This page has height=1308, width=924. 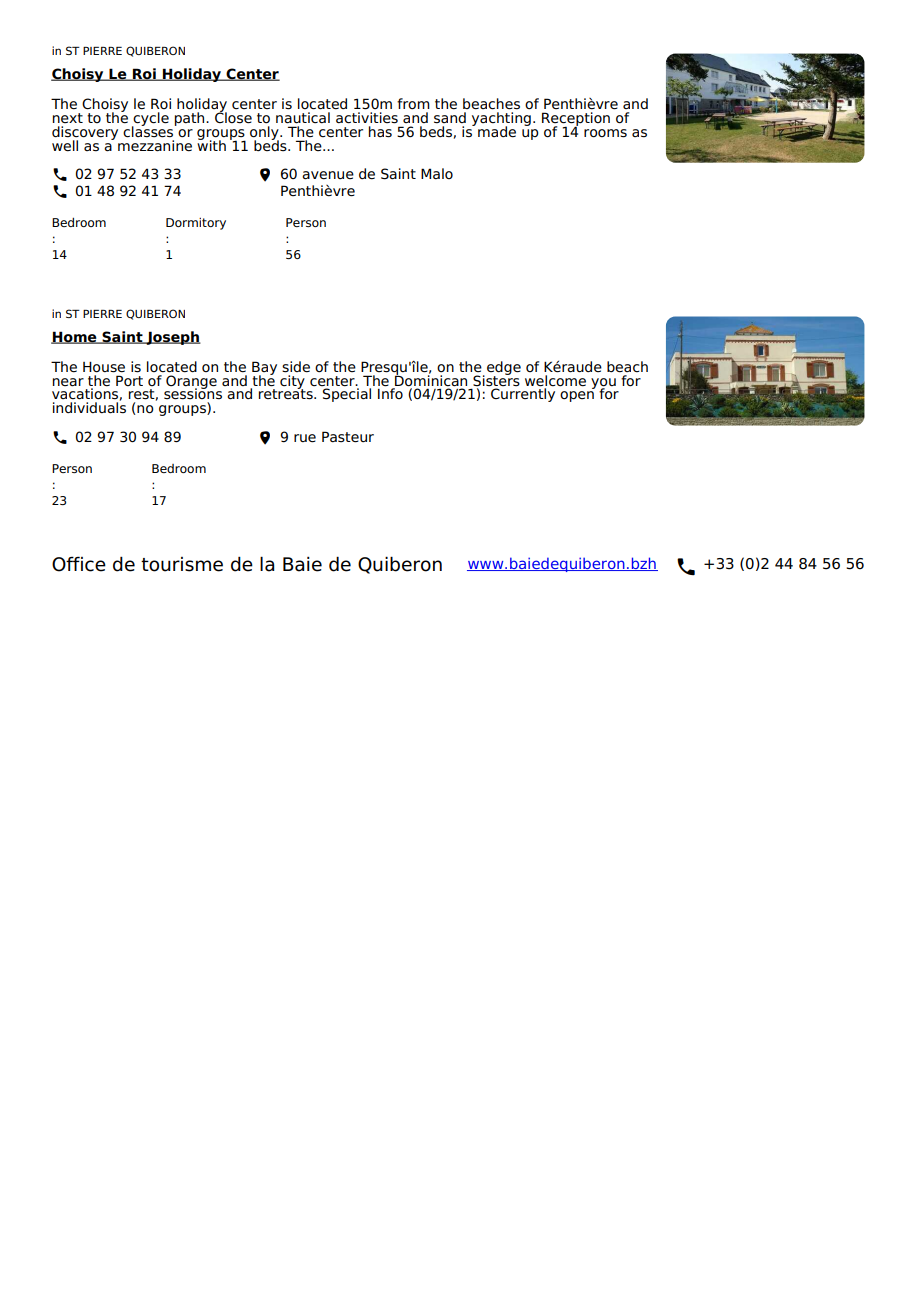 I want to click on Joseph, so click(x=172, y=338).
